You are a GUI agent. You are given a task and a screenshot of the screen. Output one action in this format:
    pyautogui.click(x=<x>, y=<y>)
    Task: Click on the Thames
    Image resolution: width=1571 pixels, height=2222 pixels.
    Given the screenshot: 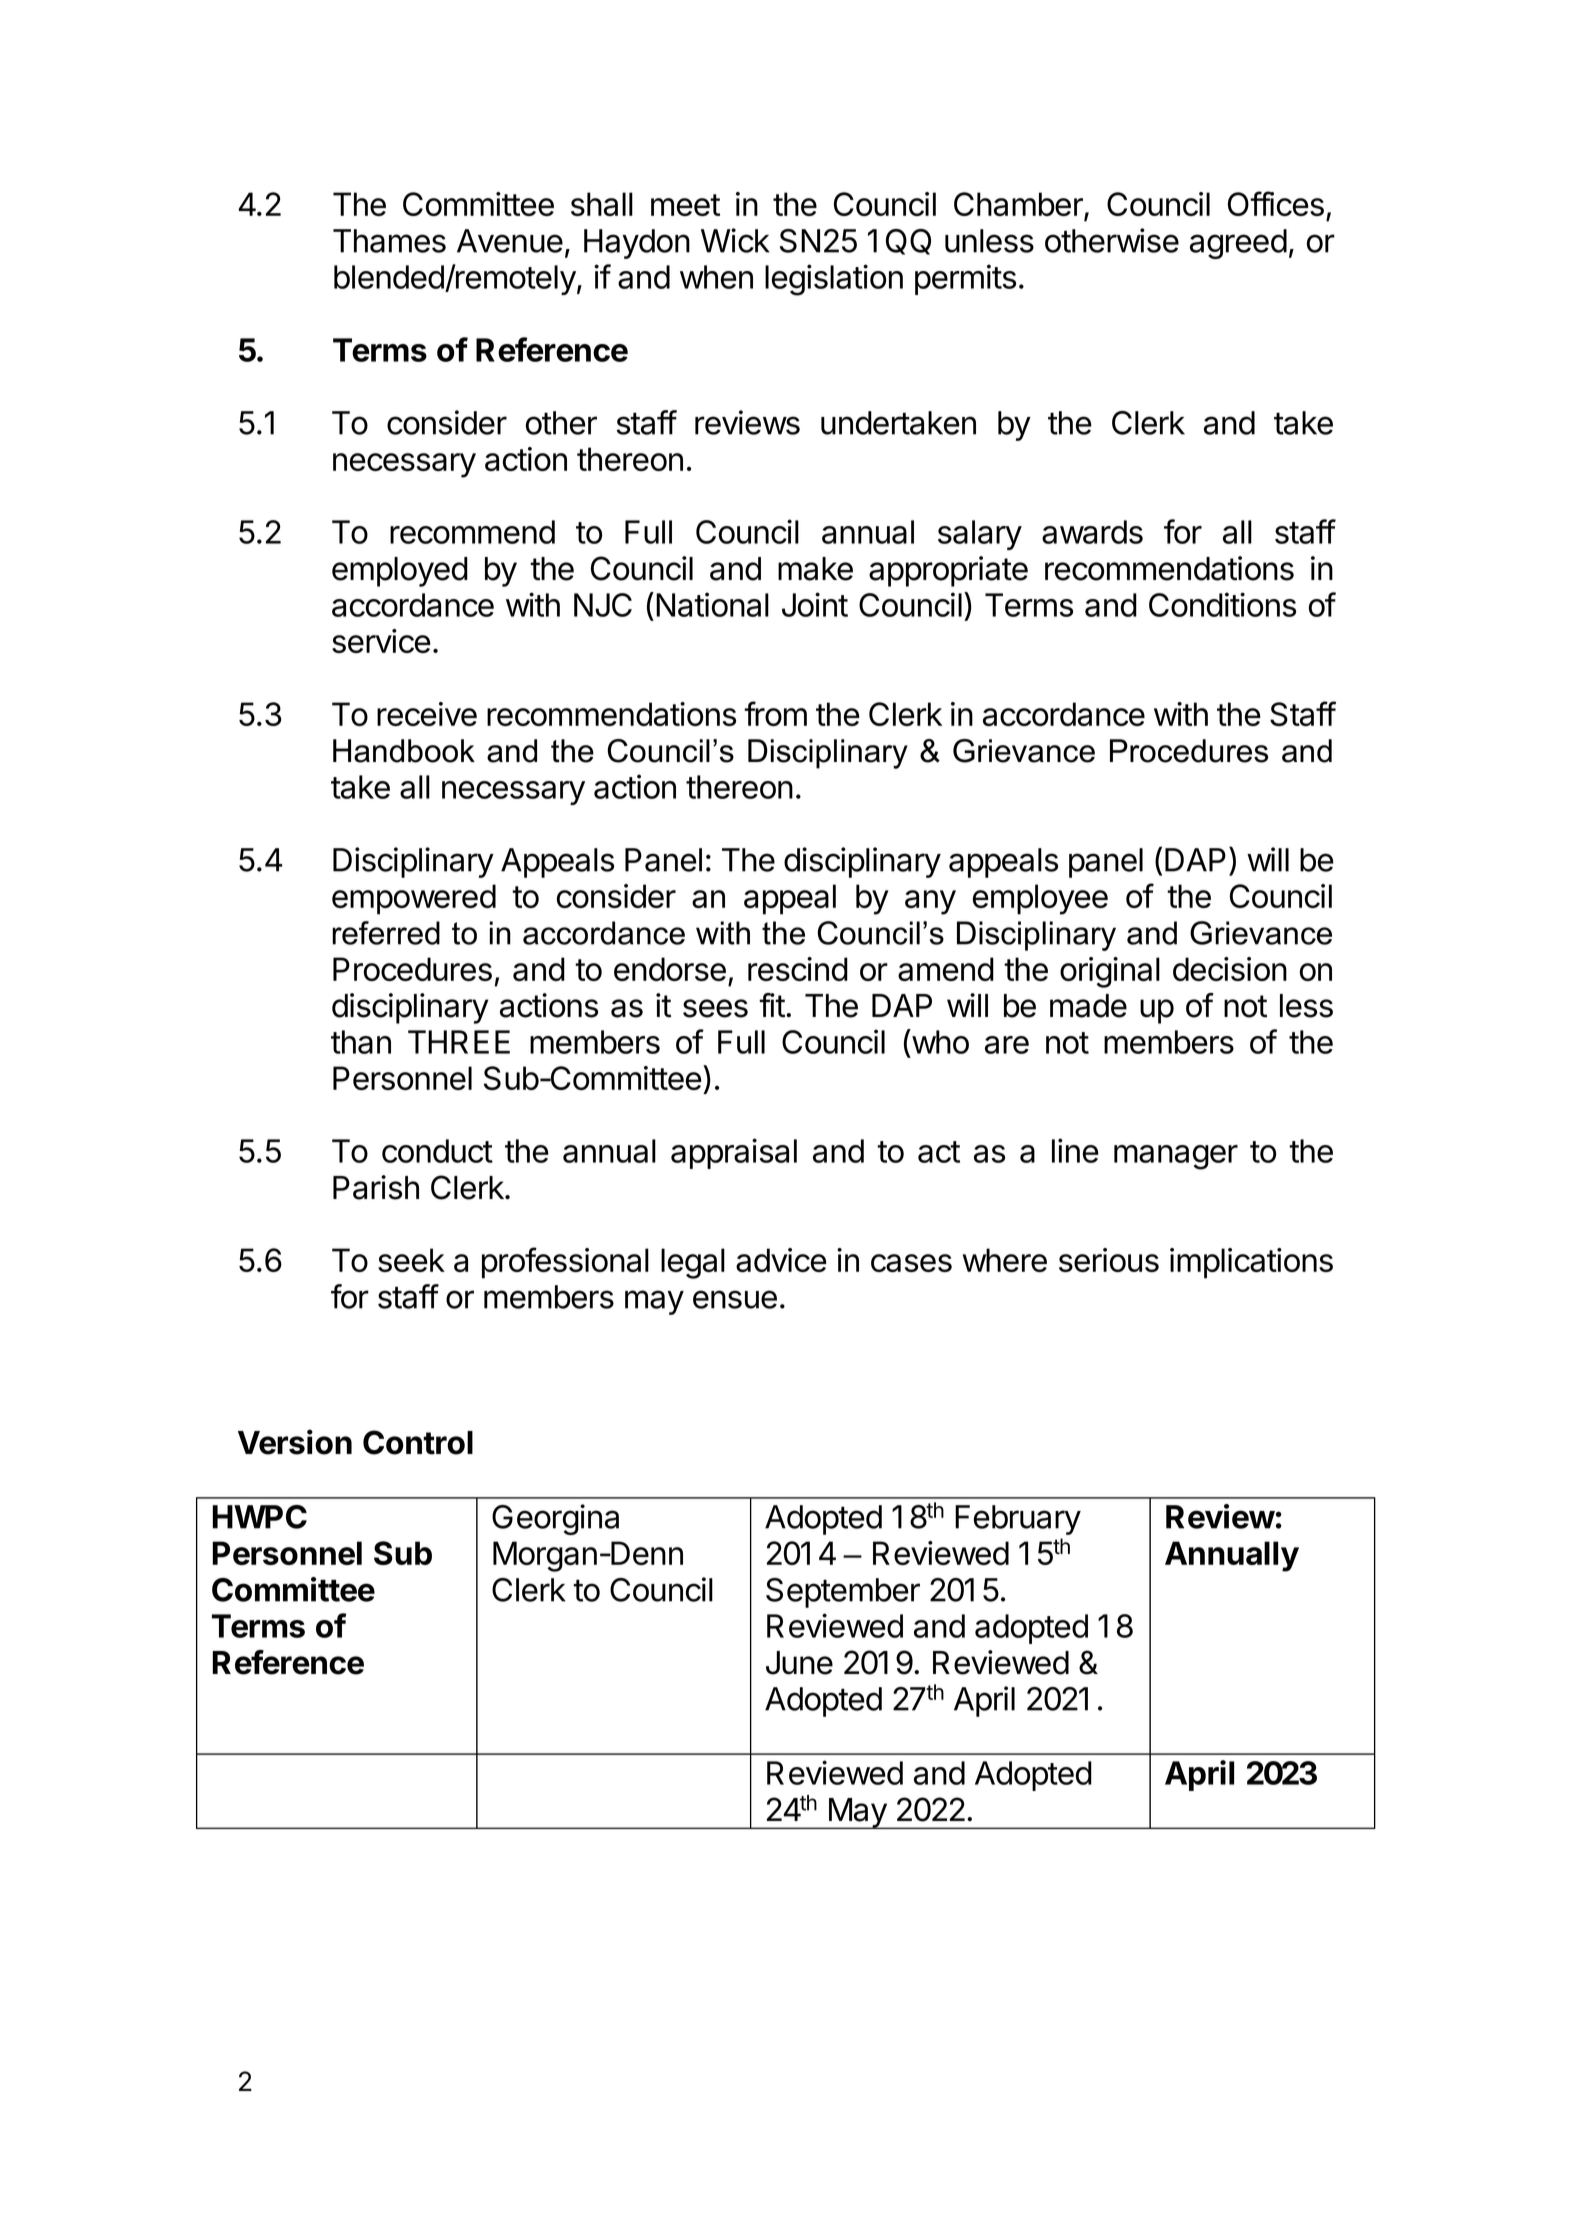 What is the action you would take?
    pyautogui.click(x=389, y=241)
